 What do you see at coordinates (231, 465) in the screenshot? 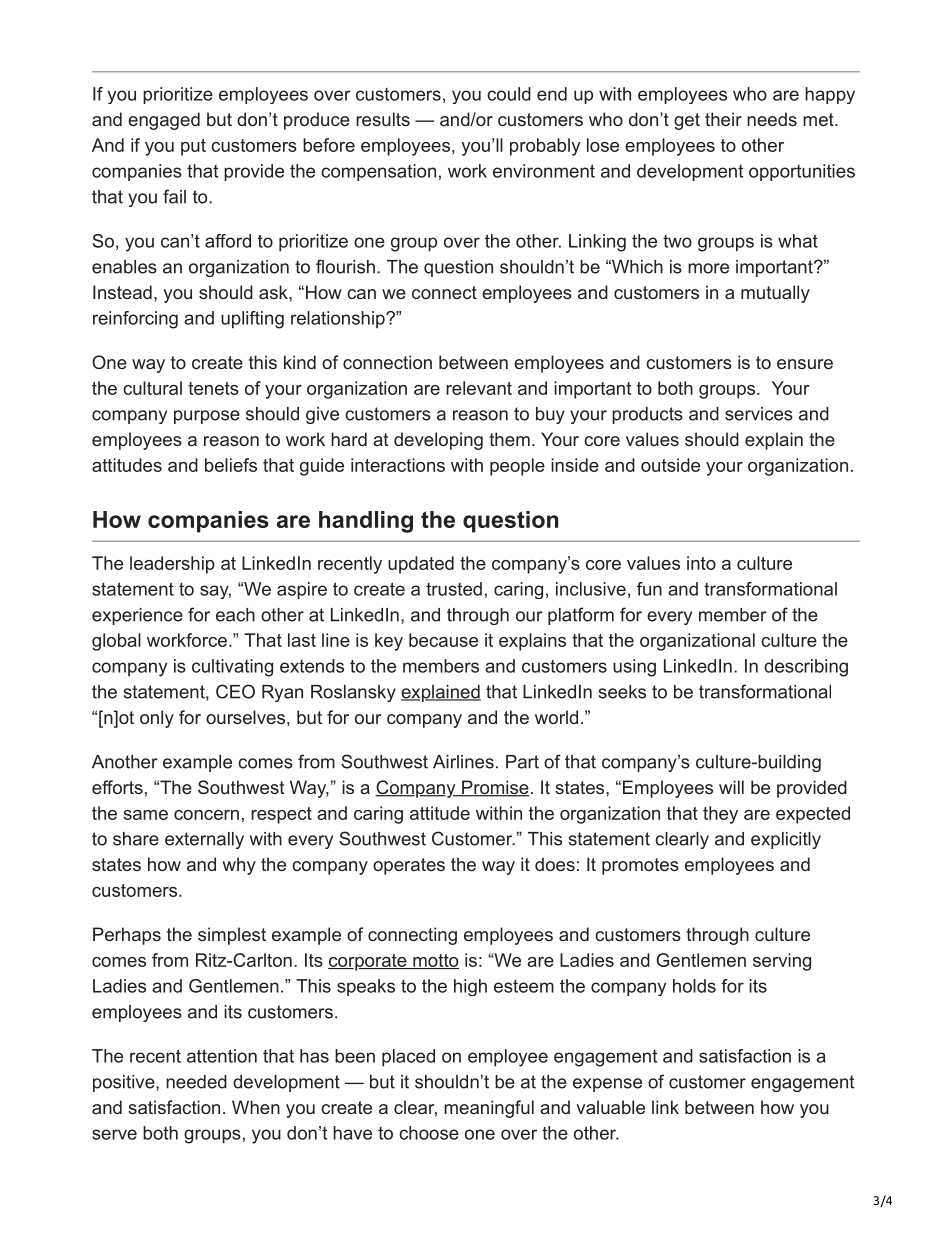
I see `beliefs` at bounding box center [231, 465].
